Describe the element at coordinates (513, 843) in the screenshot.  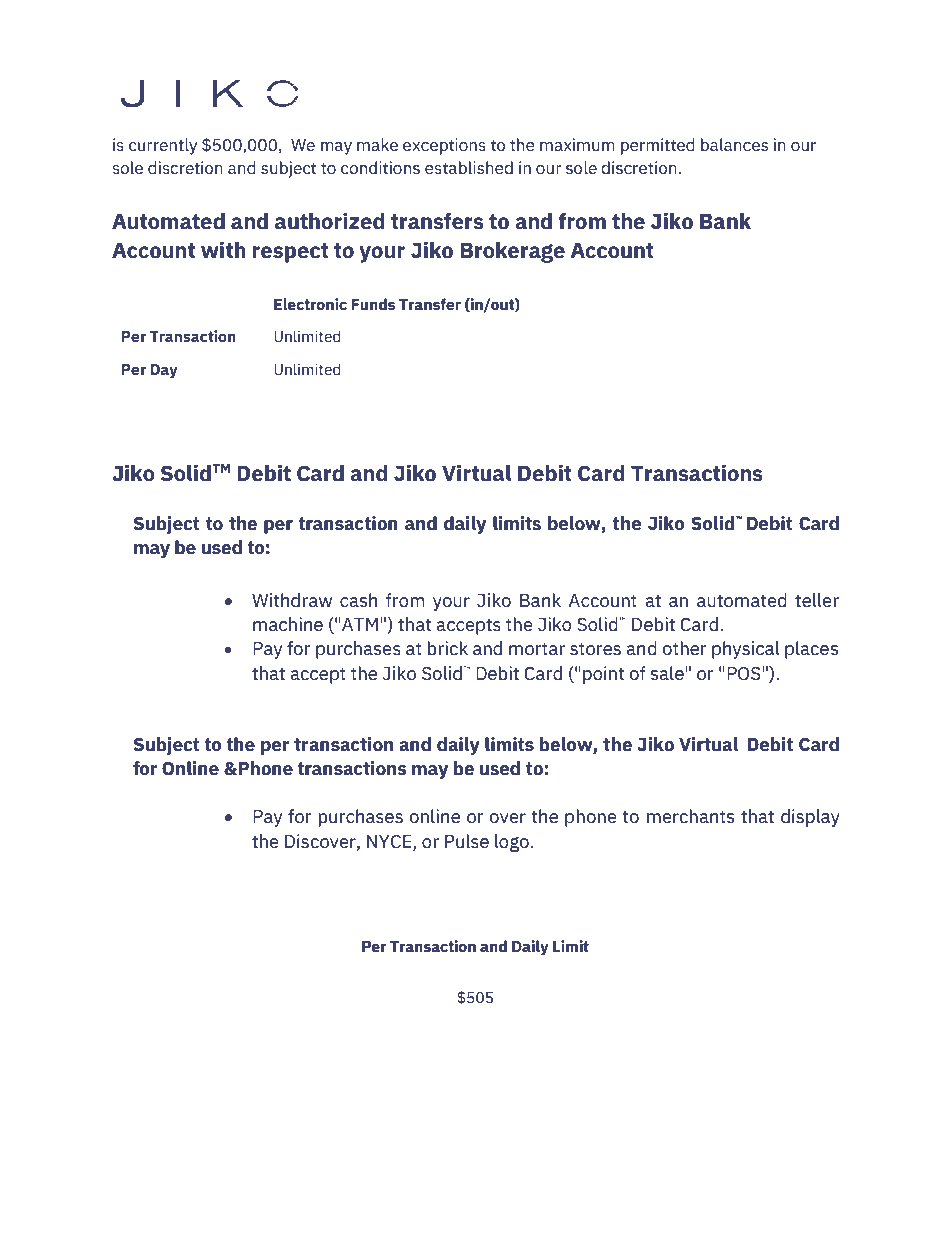
I see `logo` at that location.
